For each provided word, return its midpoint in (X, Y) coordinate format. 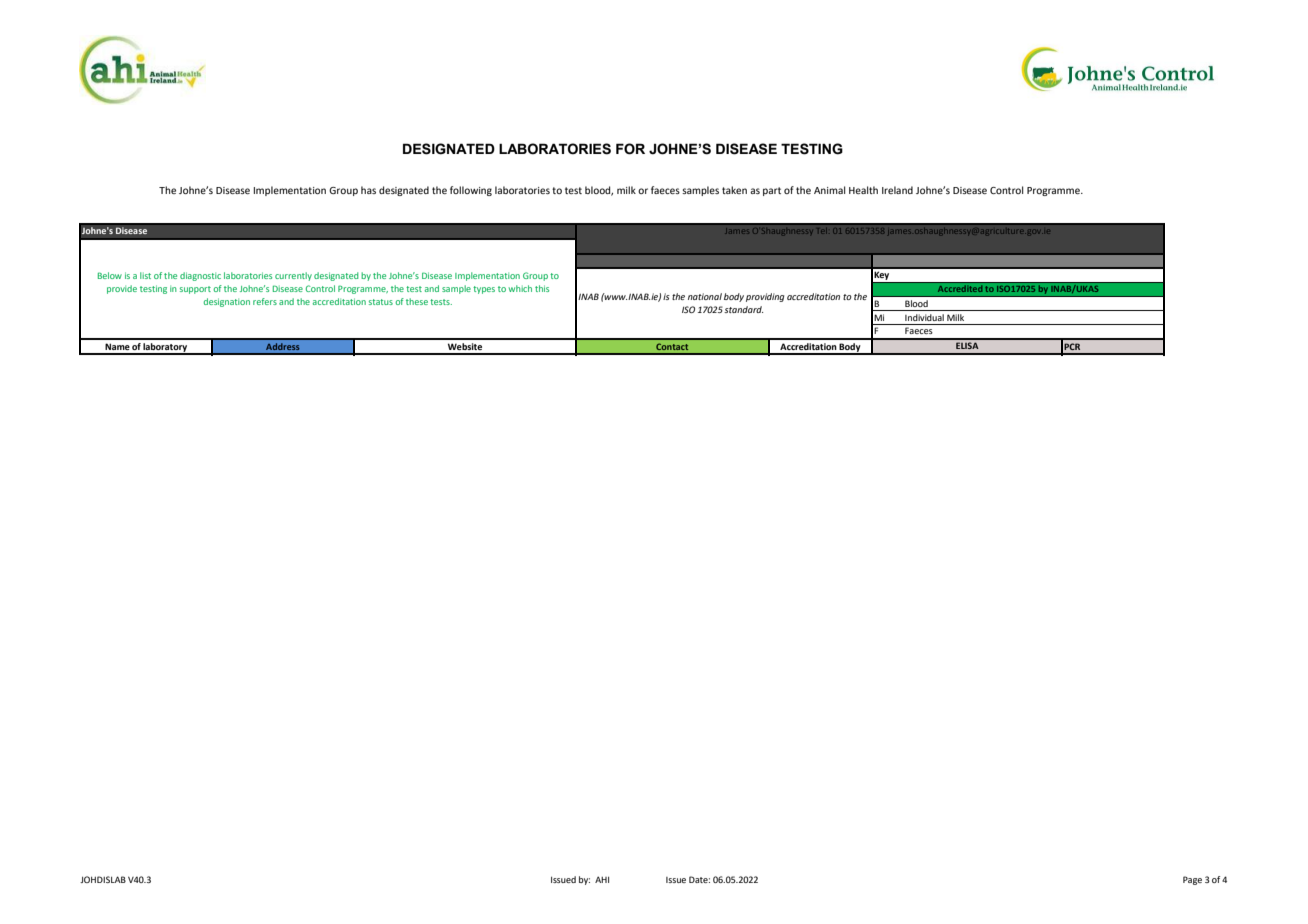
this (542, 288)
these (417, 301)
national (705, 296)
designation (227, 302)
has (368, 190)
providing (765, 297)
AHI (602, 879)
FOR (630, 149)
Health (863, 190)
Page (1192, 880)
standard (743, 309)
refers (265, 301)
